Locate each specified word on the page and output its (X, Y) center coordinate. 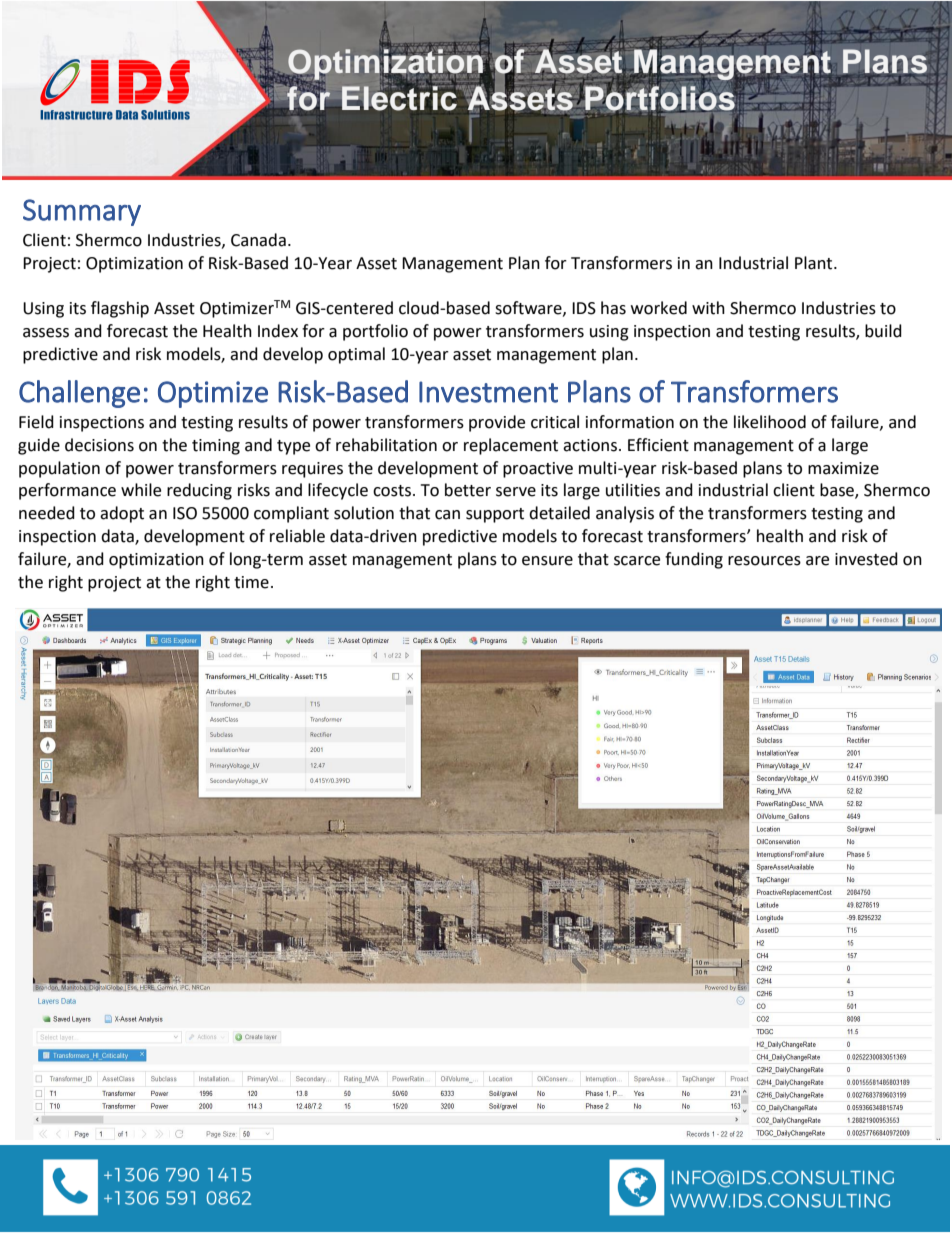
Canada (258, 240)
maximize (843, 468)
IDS (584, 308)
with (708, 308)
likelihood (770, 422)
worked (659, 308)
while (141, 490)
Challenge (79, 394)
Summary (82, 212)
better (468, 490)
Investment (488, 392)
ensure (547, 561)
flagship (120, 309)
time (251, 582)
